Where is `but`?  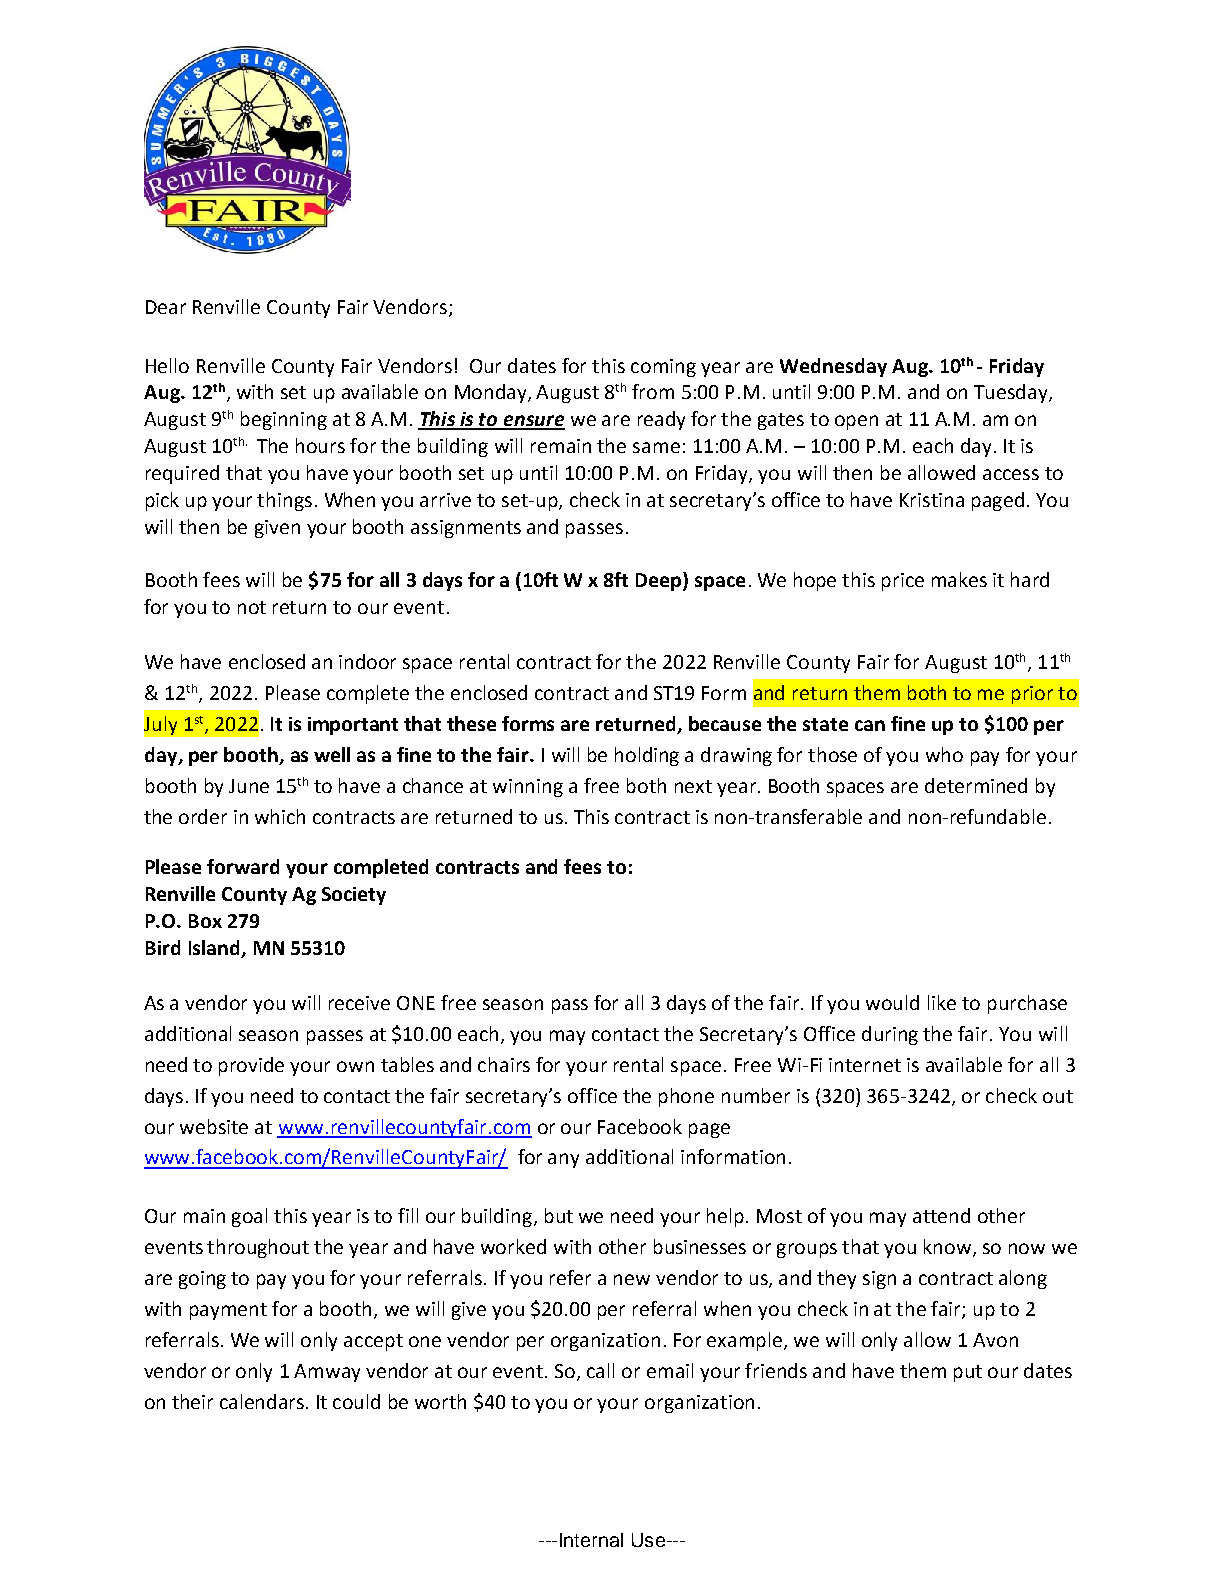
but is located at coordinates (559, 1215).
